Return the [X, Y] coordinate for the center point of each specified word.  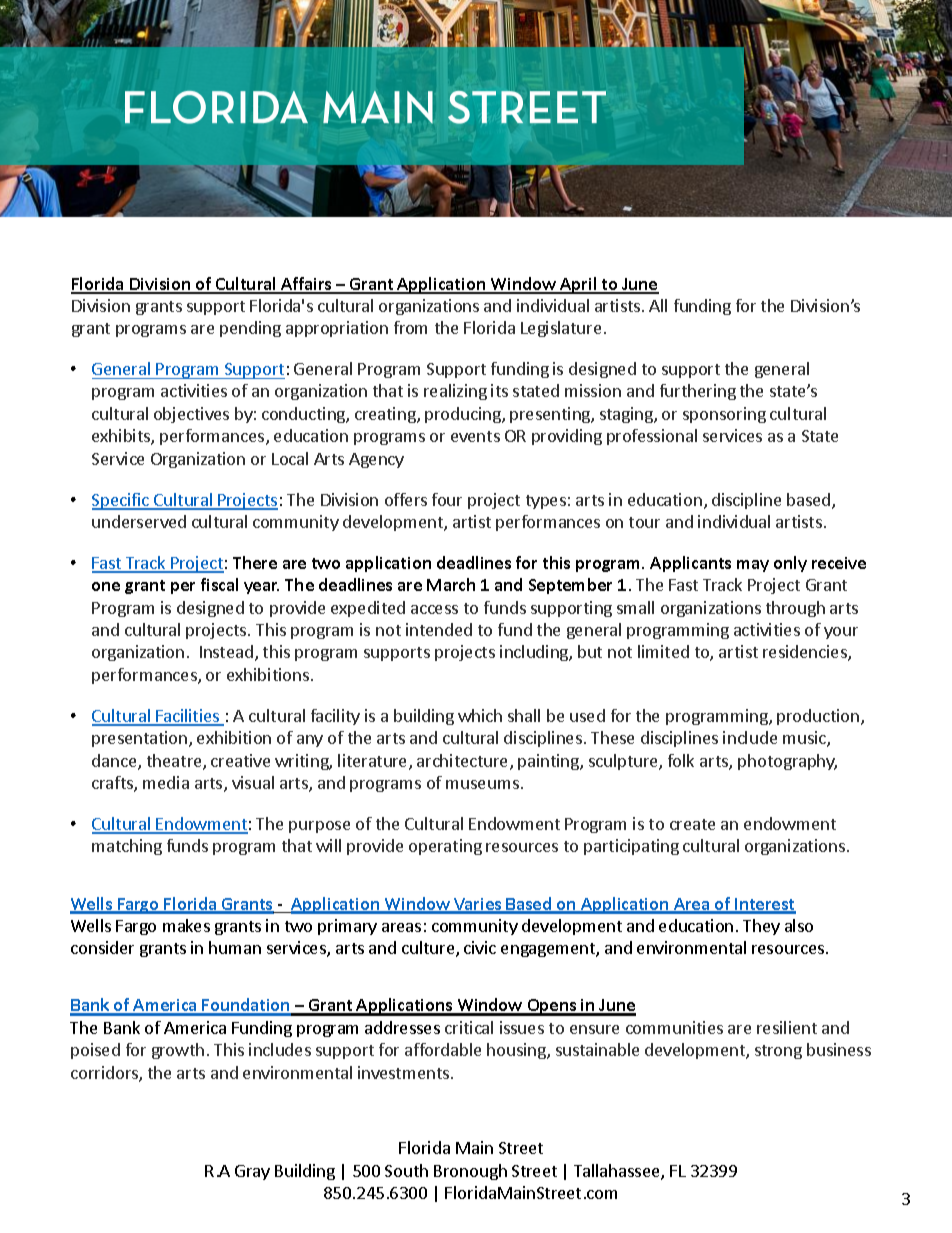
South [406, 1170]
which [480, 715]
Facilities [188, 717]
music [805, 739]
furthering [698, 392]
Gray [252, 1172]
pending [250, 329]
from [410, 327]
